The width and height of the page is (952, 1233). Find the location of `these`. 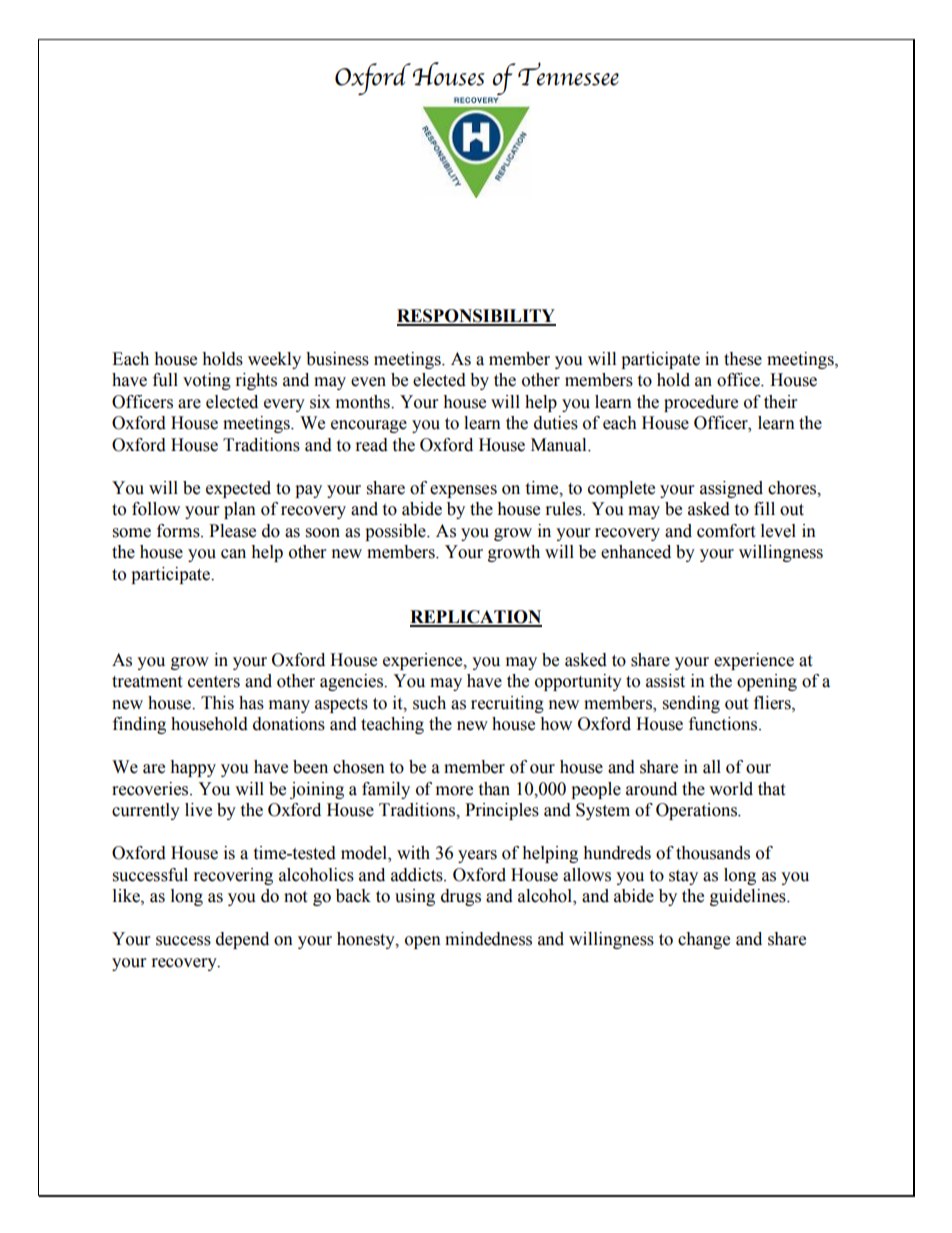

these is located at coordinates (743, 359).
